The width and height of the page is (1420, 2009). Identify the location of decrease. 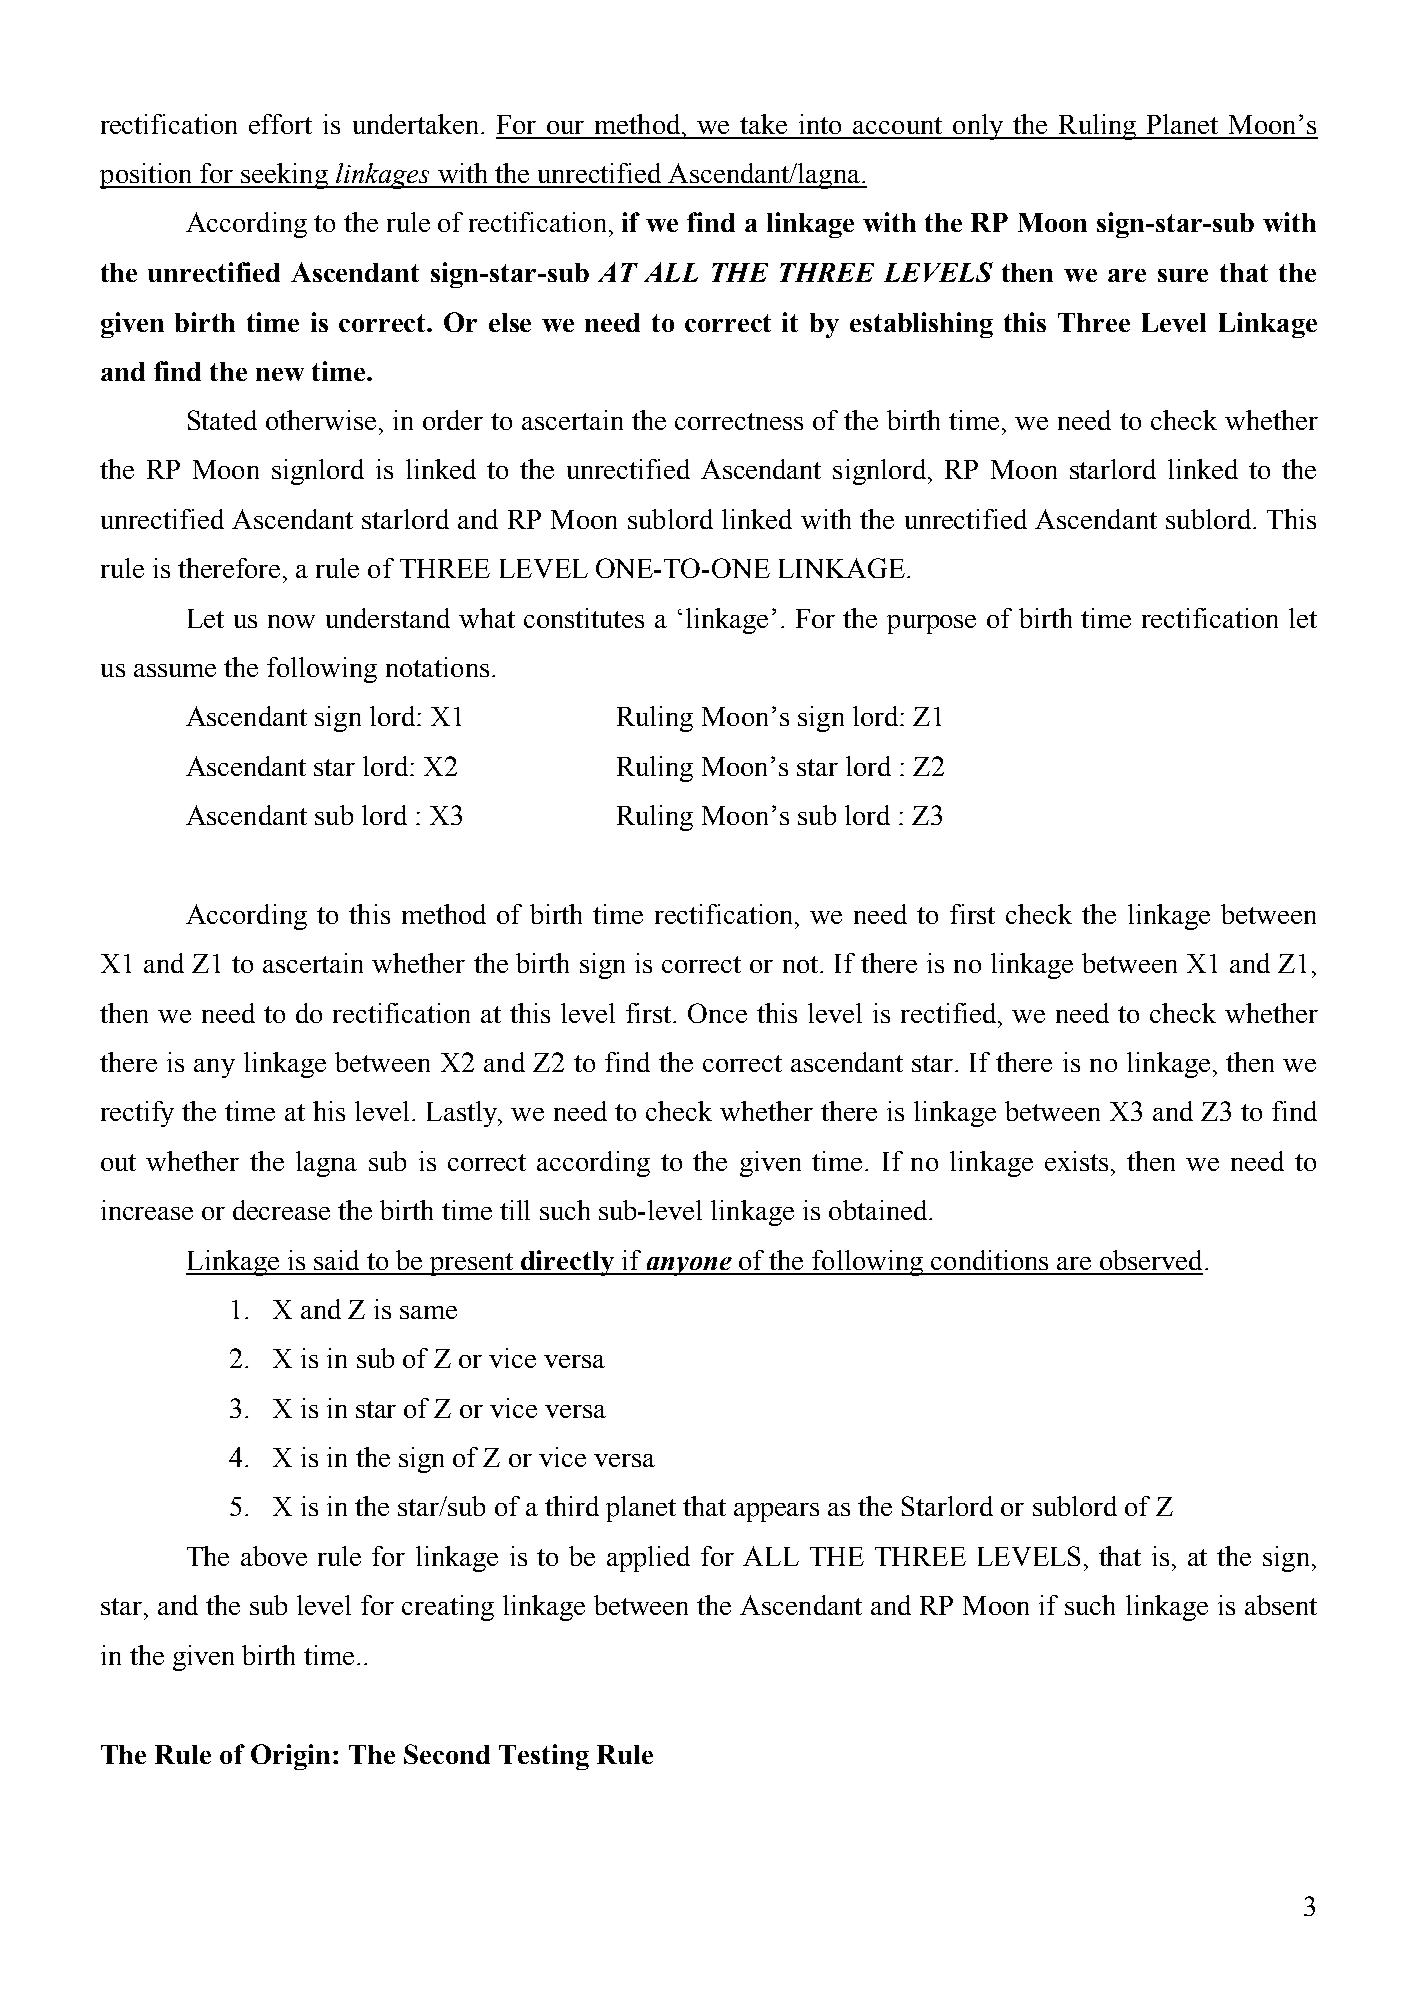
(281, 1210).
